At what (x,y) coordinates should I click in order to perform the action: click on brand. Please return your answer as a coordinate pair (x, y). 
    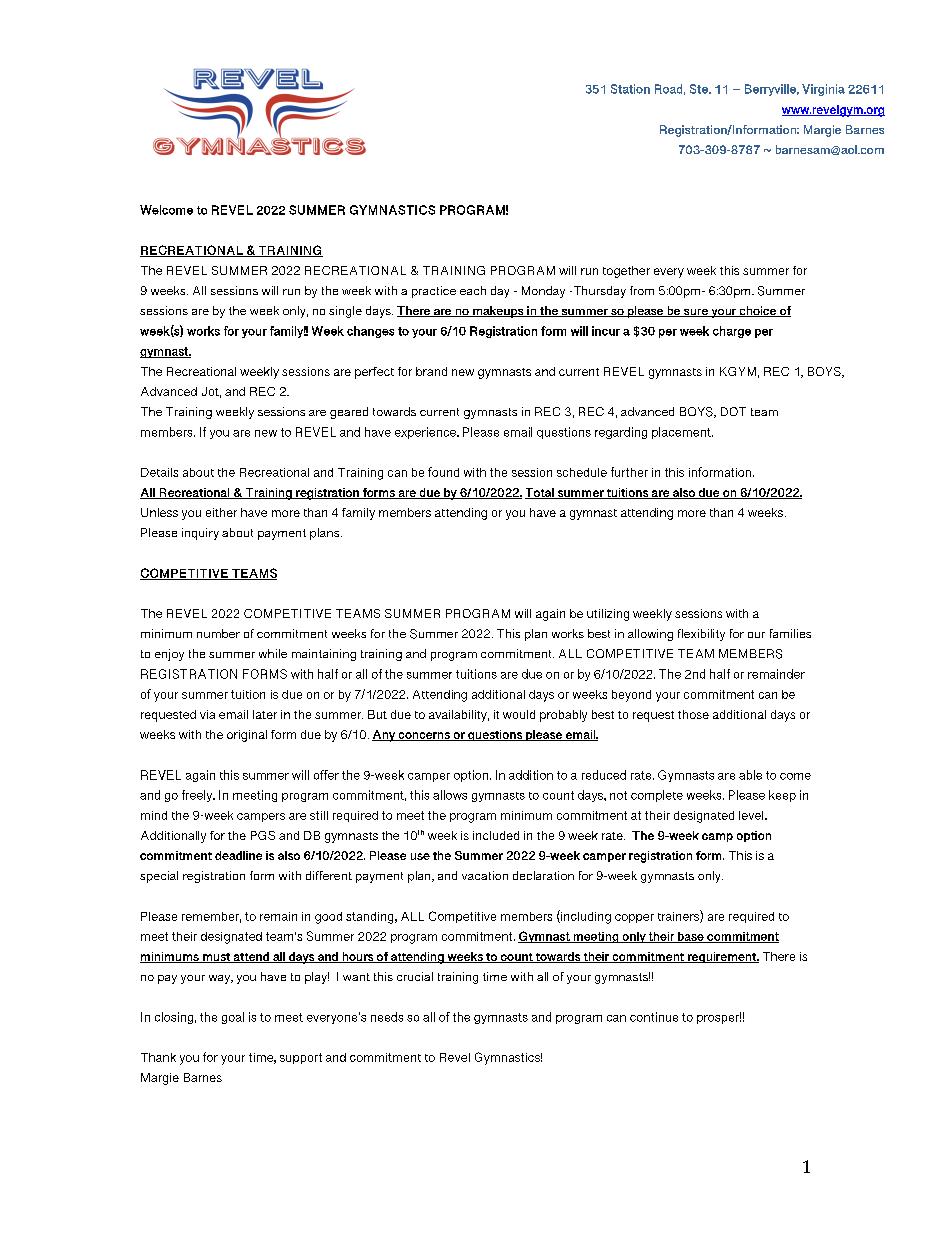
    Looking at the image, I should click on (431, 371).
